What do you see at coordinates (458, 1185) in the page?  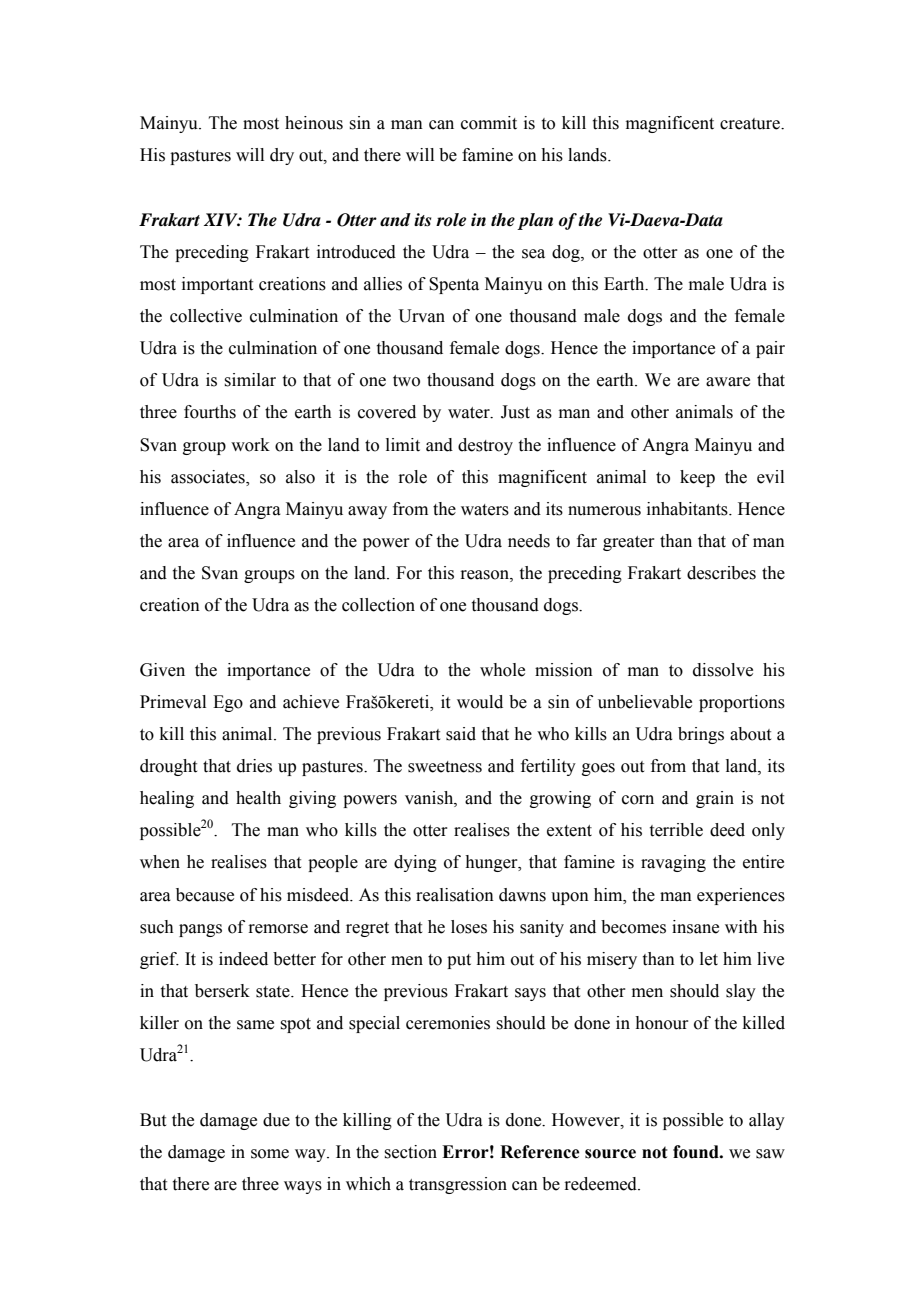 I see `transgression` at bounding box center [458, 1185].
